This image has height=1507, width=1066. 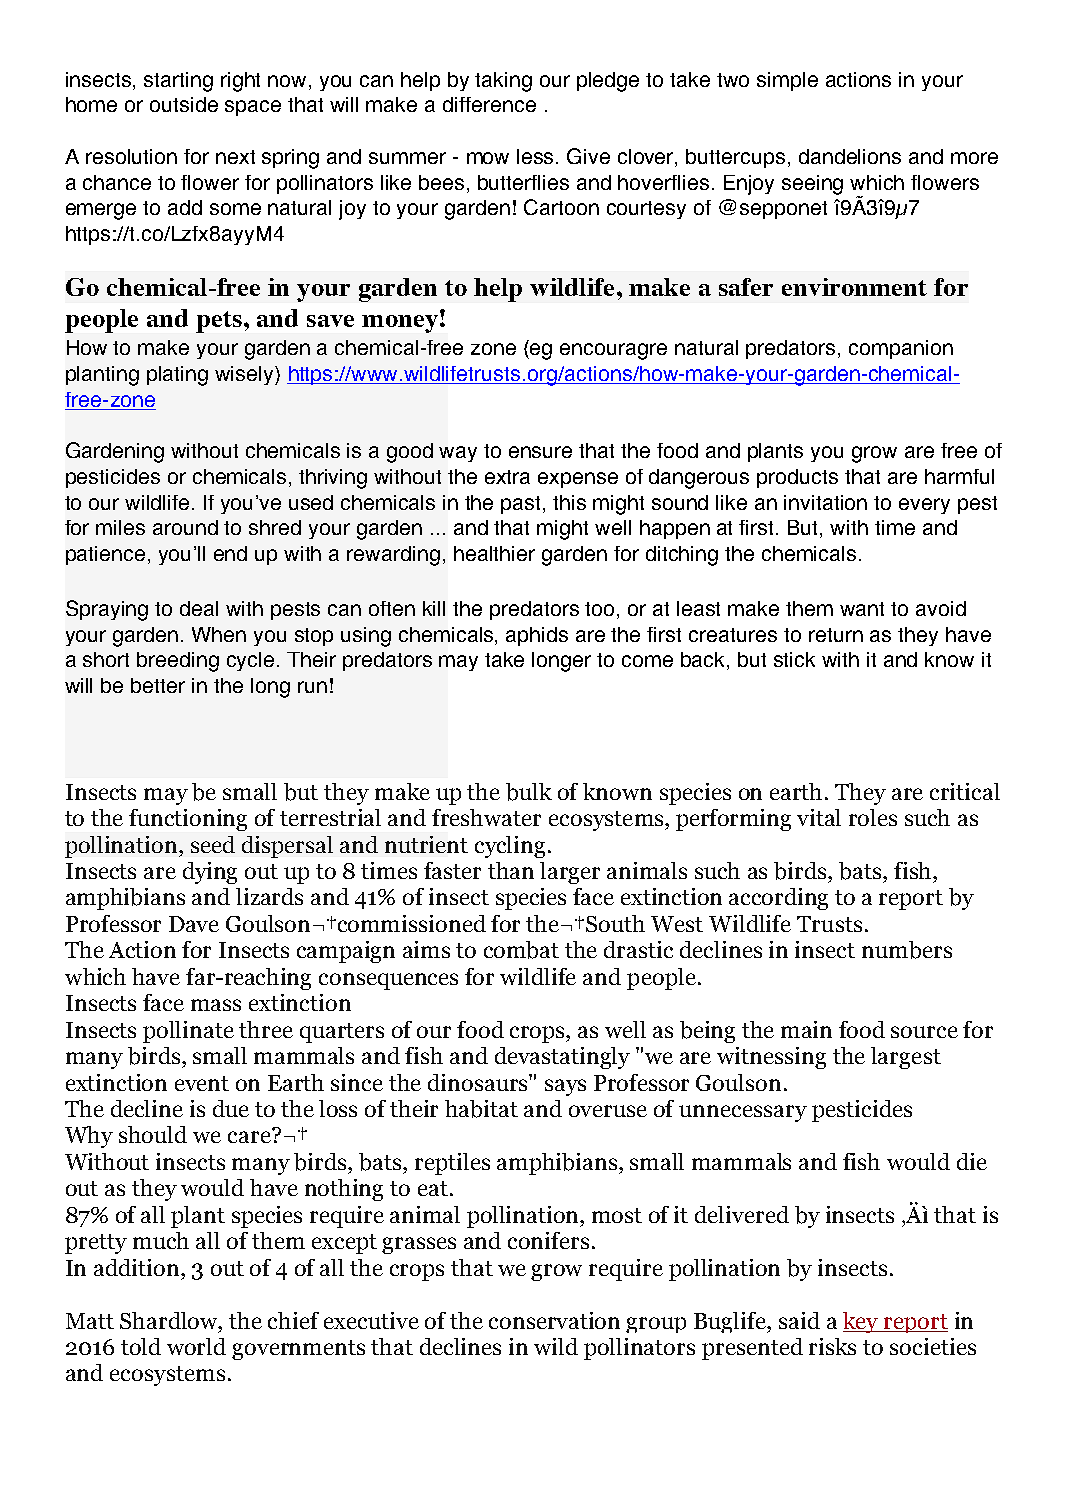 I want to click on Dave, so click(x=194, y=924).
